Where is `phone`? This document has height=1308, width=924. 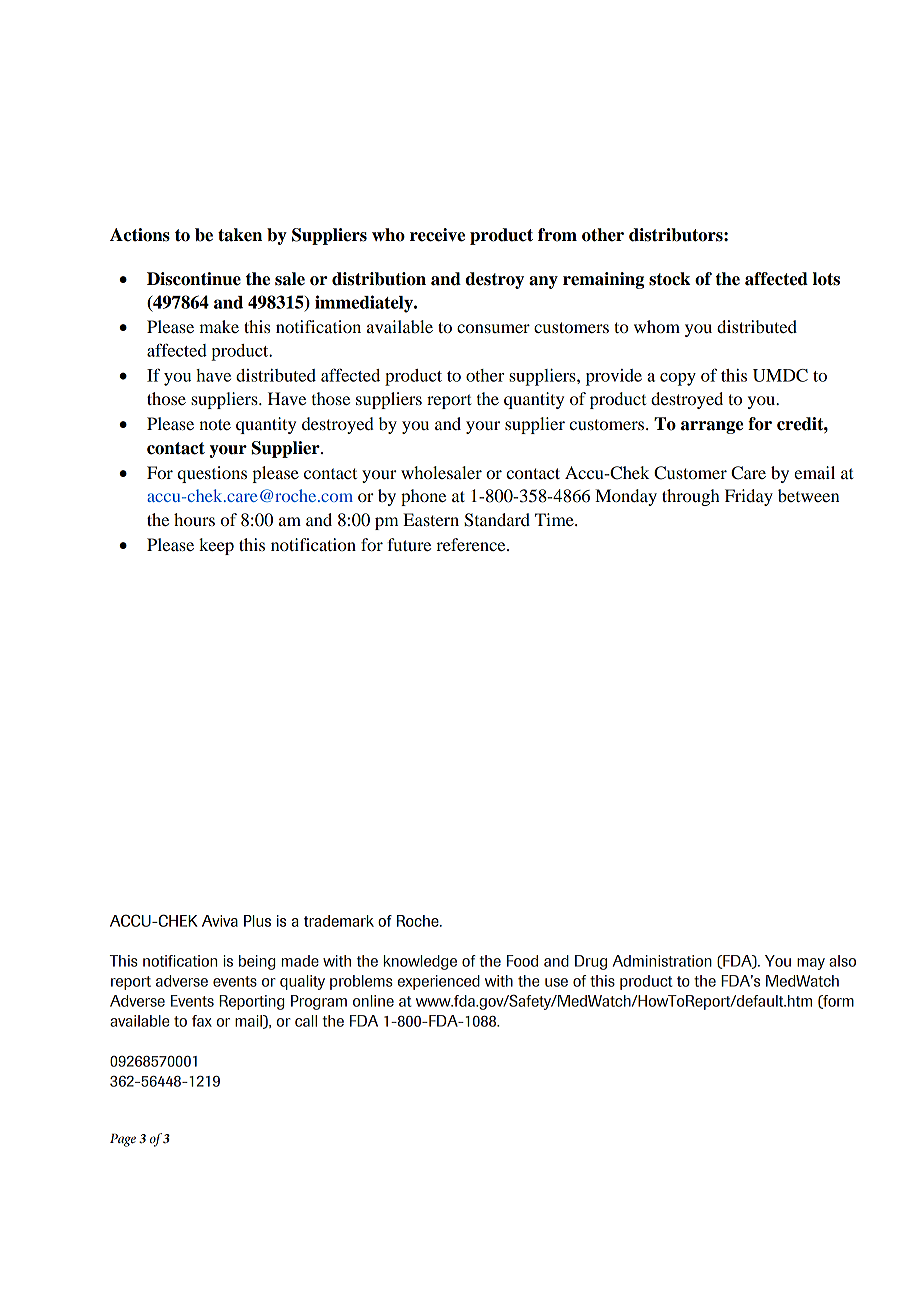
phone is located at coordinates (423, 497).
